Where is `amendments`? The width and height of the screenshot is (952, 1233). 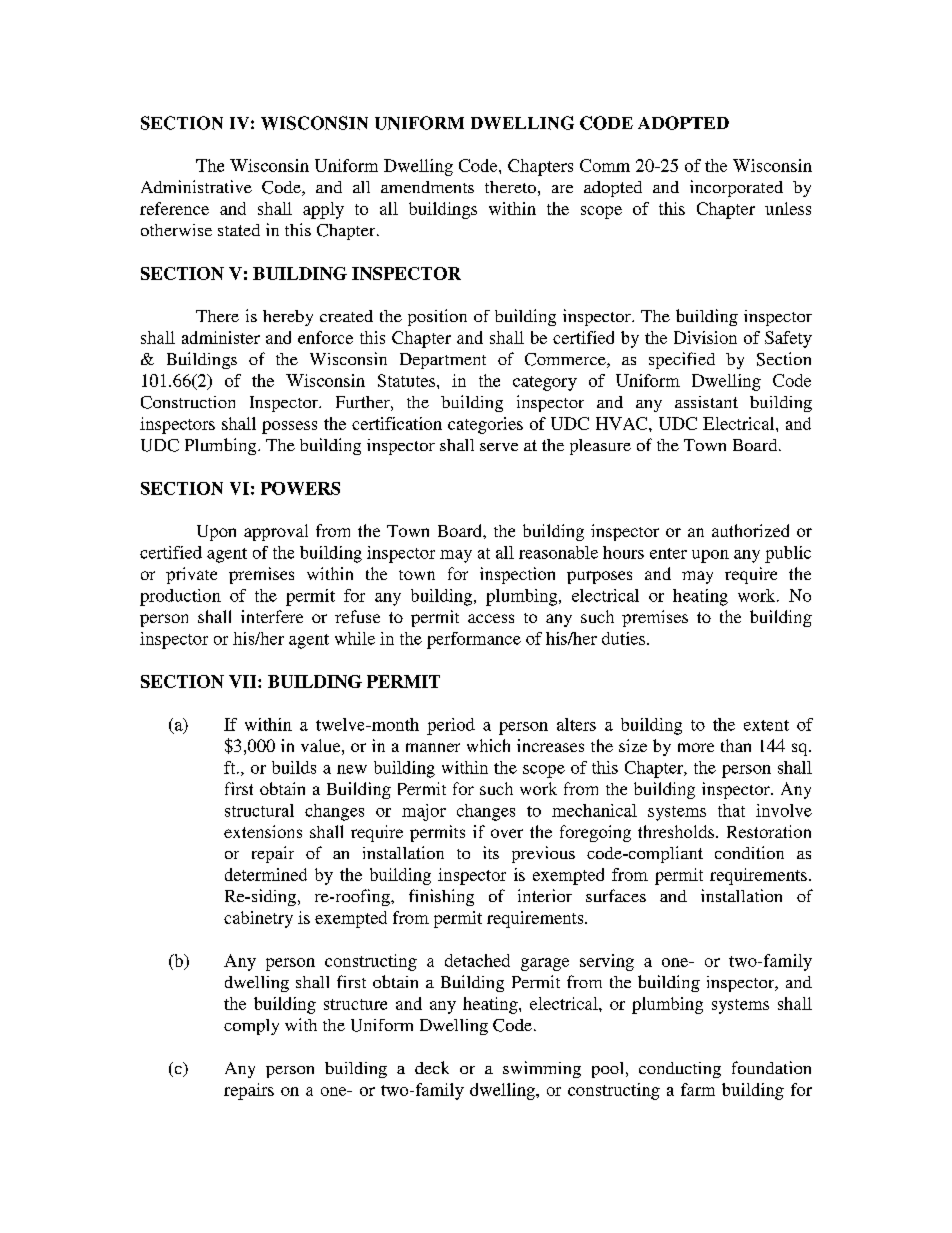 amendments is located at coordinates (427, 187).
